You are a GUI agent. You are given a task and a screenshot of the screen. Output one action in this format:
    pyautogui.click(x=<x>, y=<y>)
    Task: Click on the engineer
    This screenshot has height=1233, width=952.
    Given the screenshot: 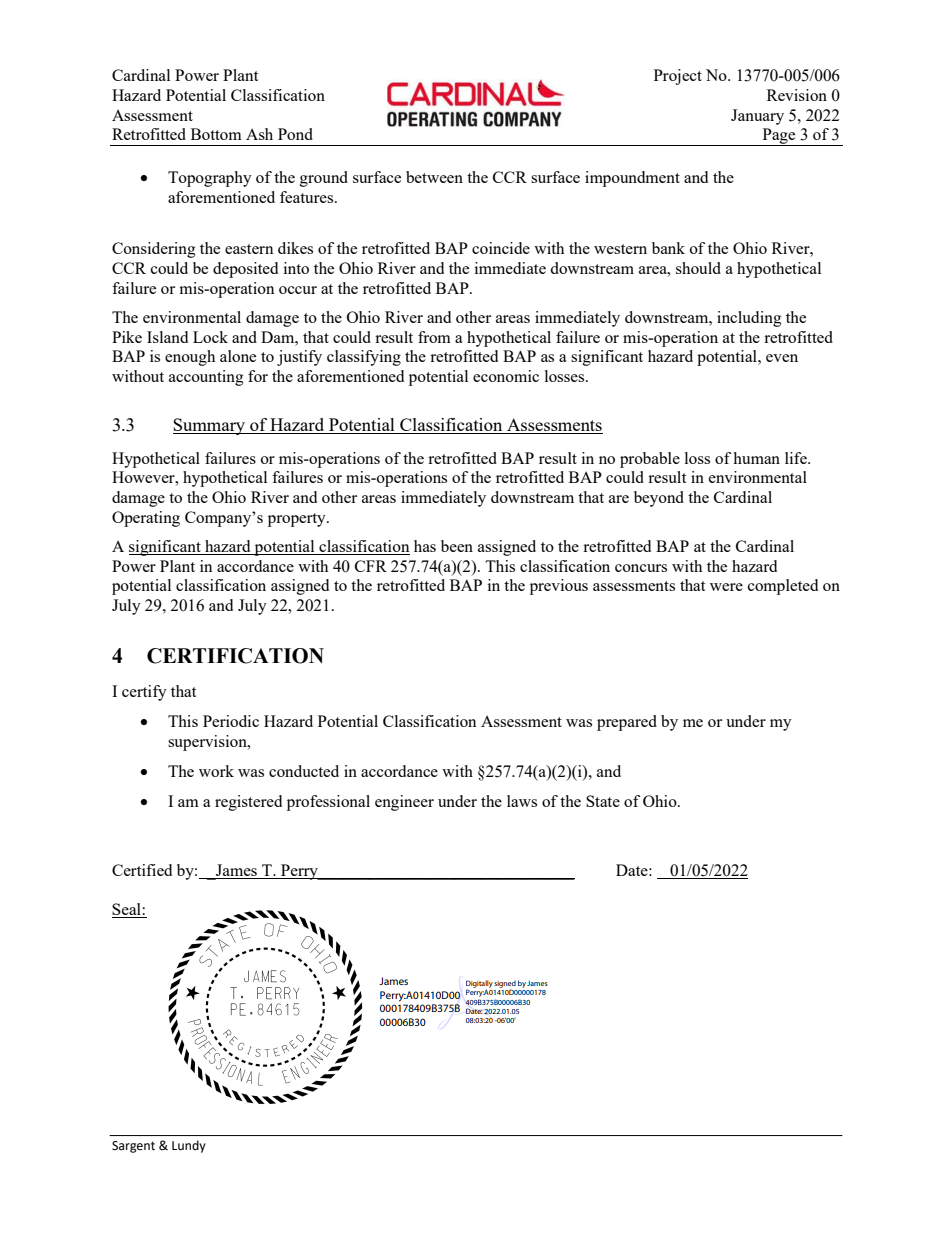 What is the action you would take?
    pyautogui.click(x=404, y=803)
